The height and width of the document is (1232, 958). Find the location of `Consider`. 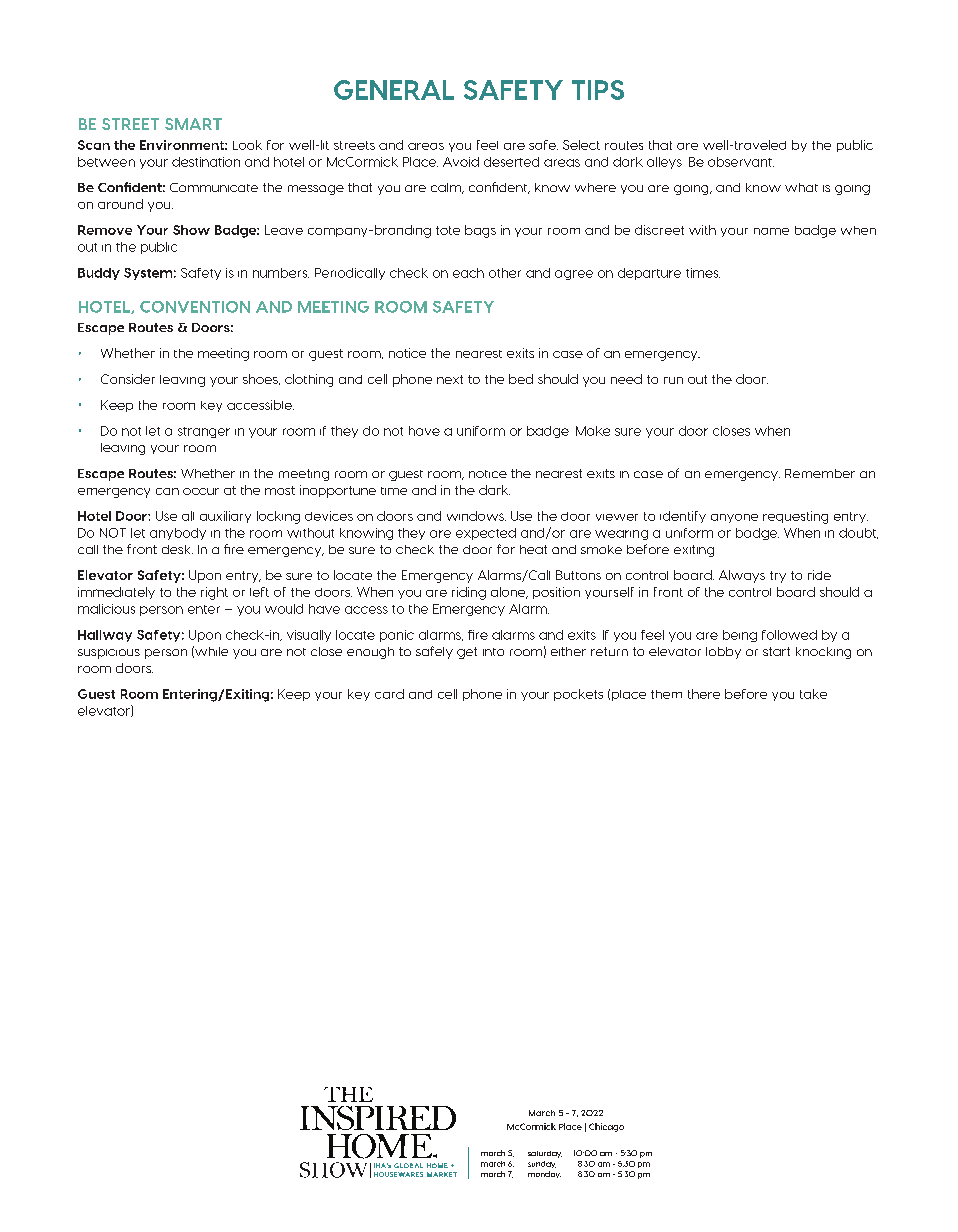

Consider is located at coordinates (128, 379).
